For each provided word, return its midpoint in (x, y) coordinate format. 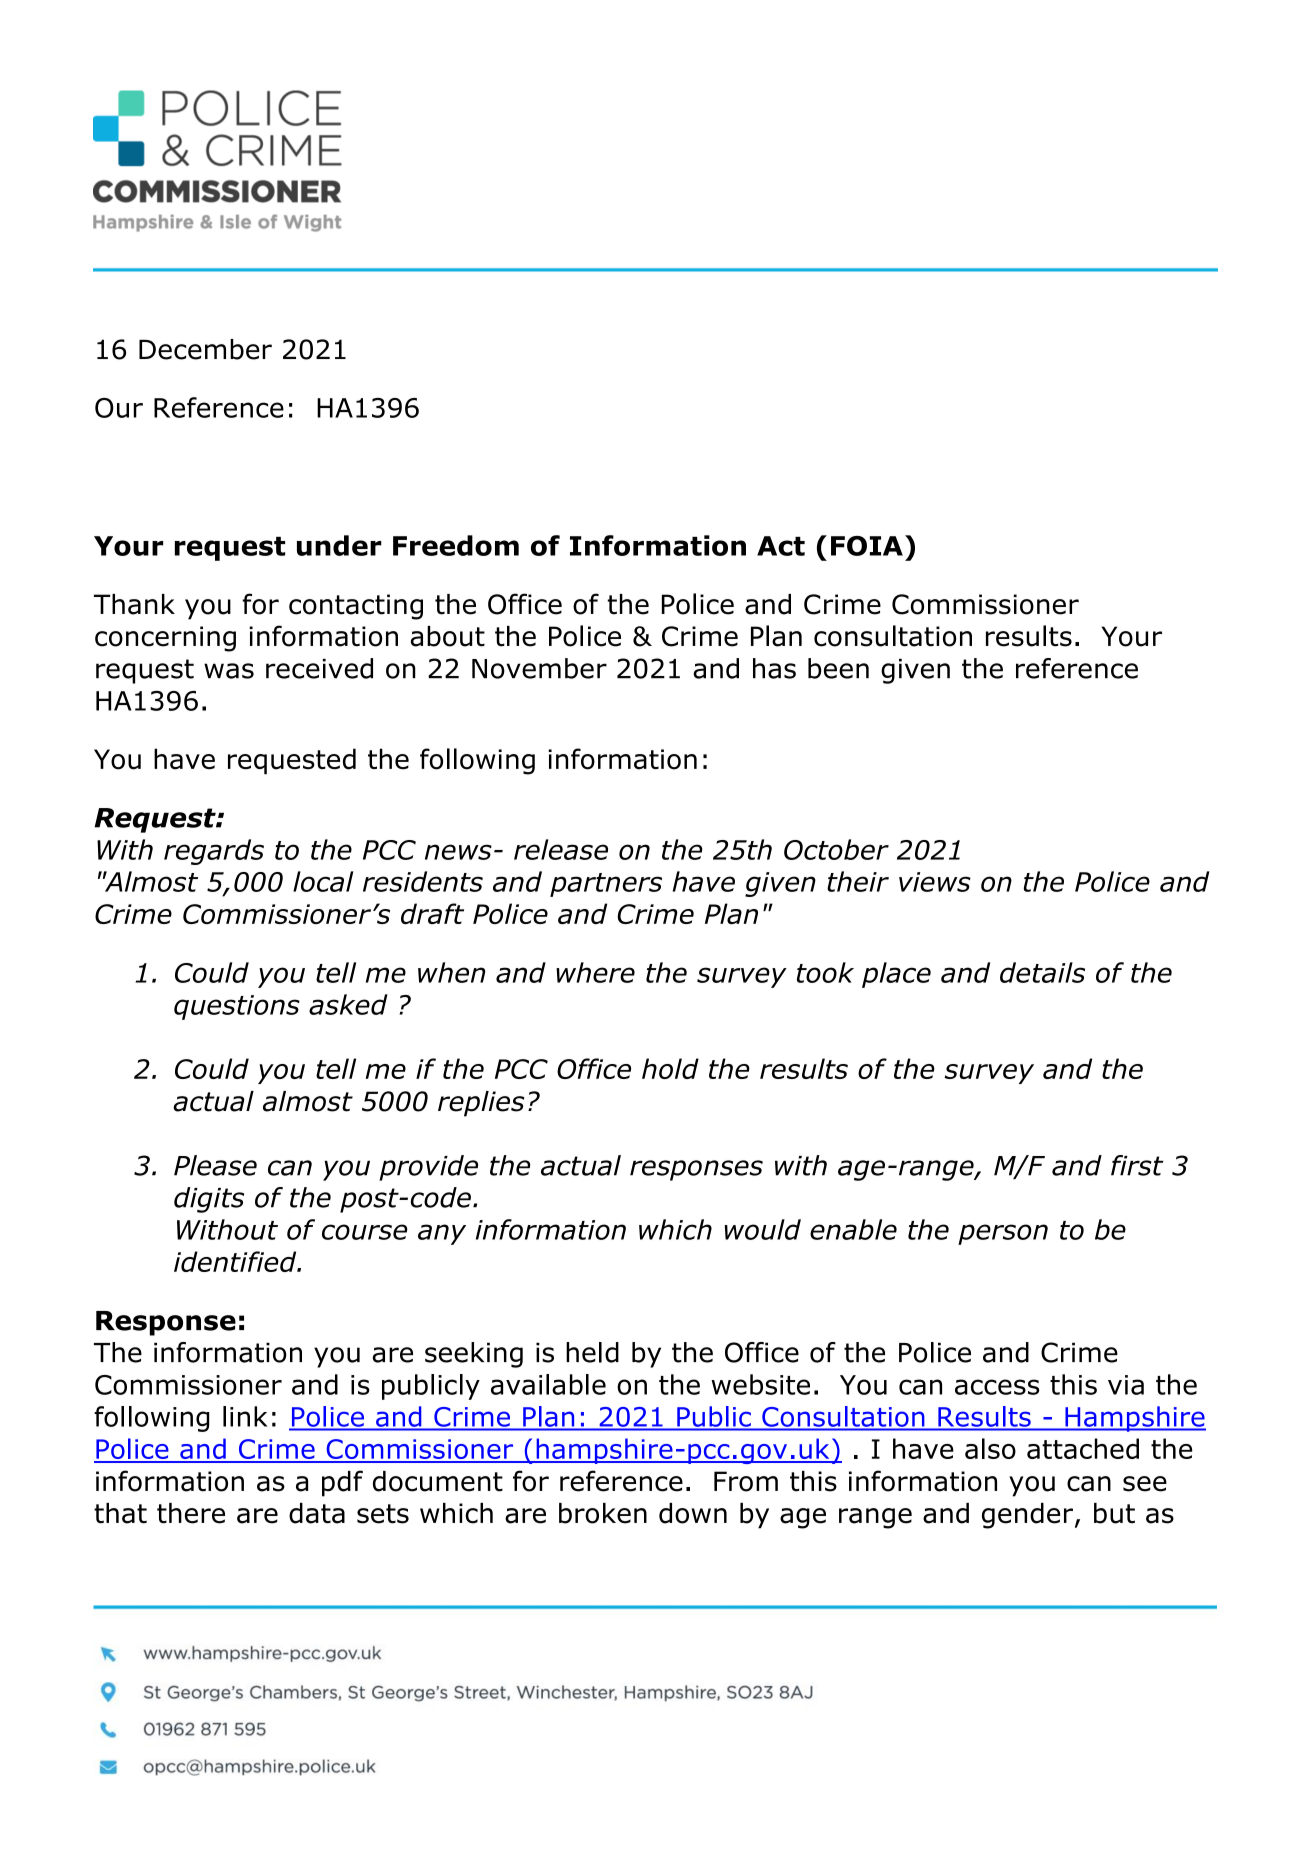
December (205, 349)
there (191, 1513)
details (1042, 972)
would (762, 1229)
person (1003, 1234)
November (539, 668)
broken (603, 1513)
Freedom (456, 545)
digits (209, 1200)
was (229, 671)
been (838, 668)
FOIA (867, 546)
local (323, 881)
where (595, 972)
